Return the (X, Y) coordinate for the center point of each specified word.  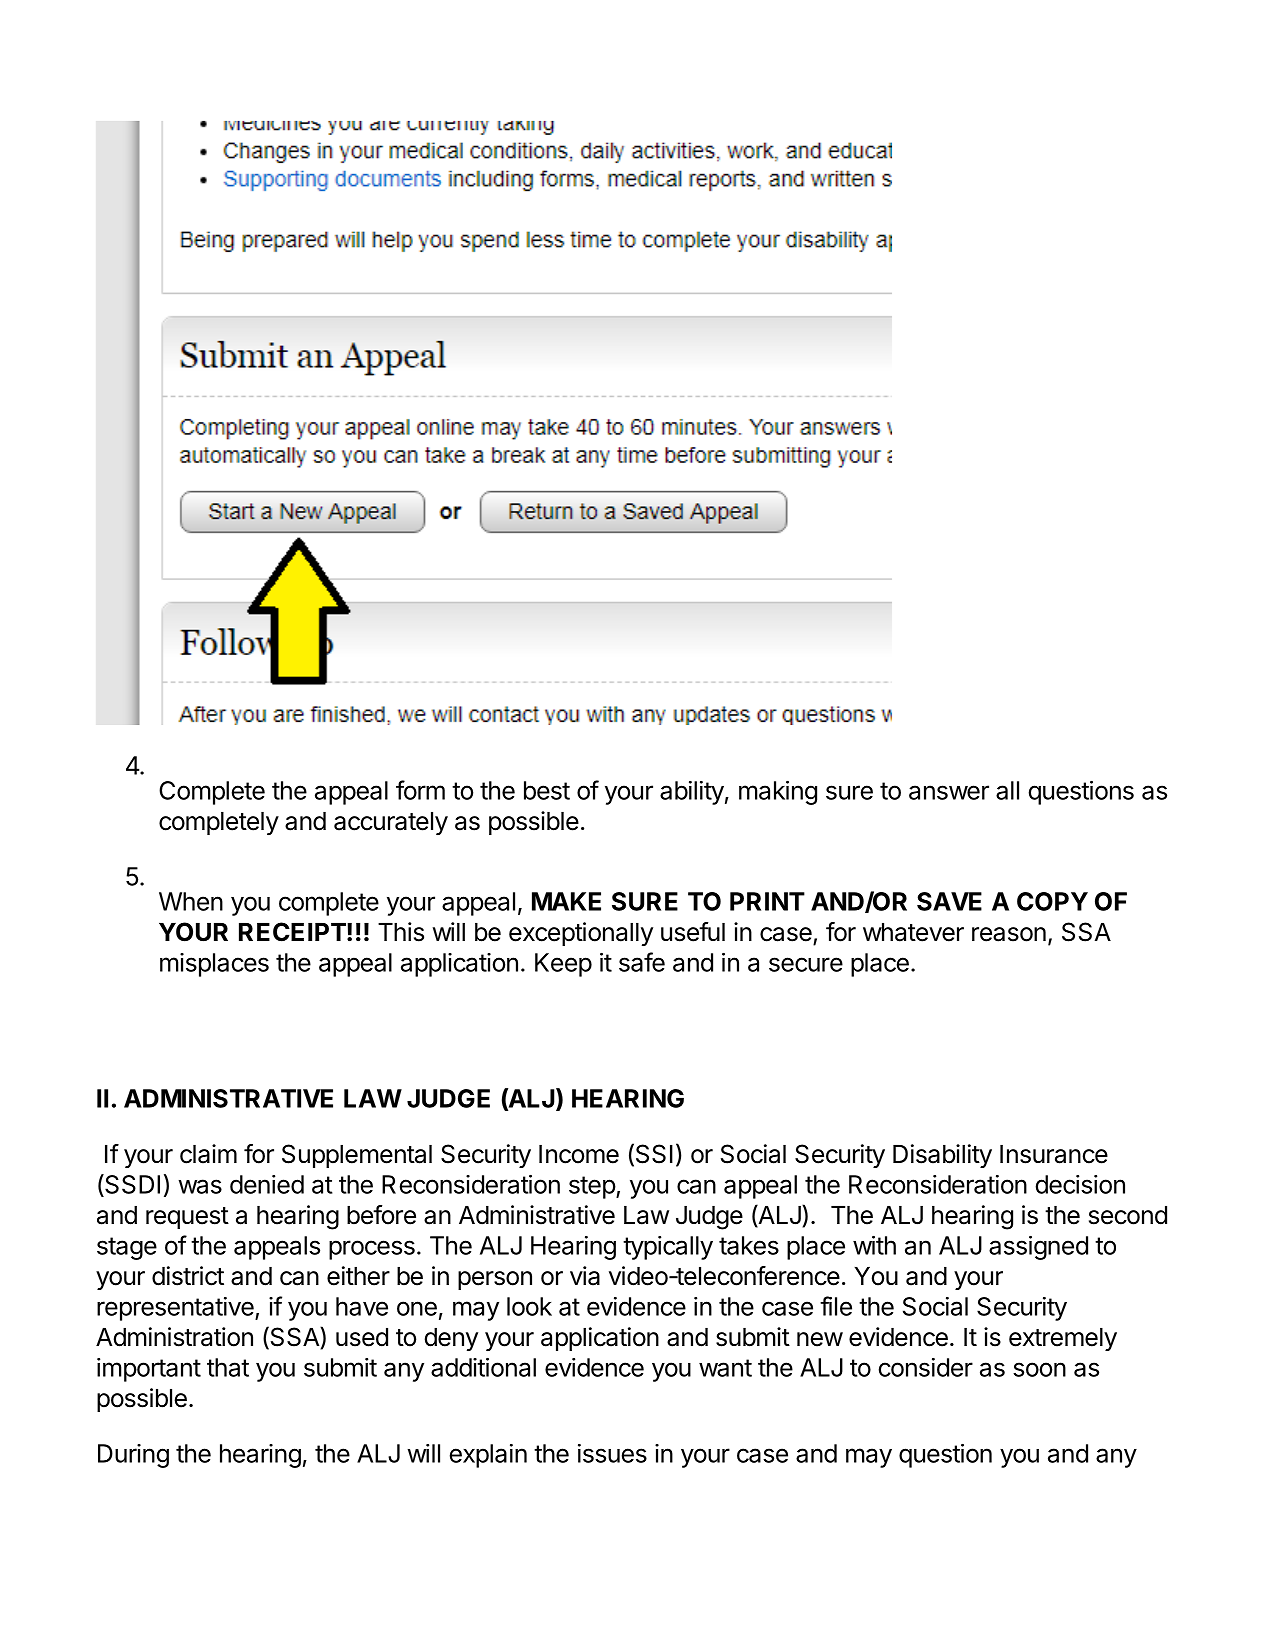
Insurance (1054, 1154)
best (547, 790)
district (188, 1276)
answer (949, 792)
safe (642, 962)
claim (208, 1154)
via (585, 1276)
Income (579, 1154)
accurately (391, 823)
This (401, 932)
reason (1009, 934)
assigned (1038, 1248)
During (133, 1456)
